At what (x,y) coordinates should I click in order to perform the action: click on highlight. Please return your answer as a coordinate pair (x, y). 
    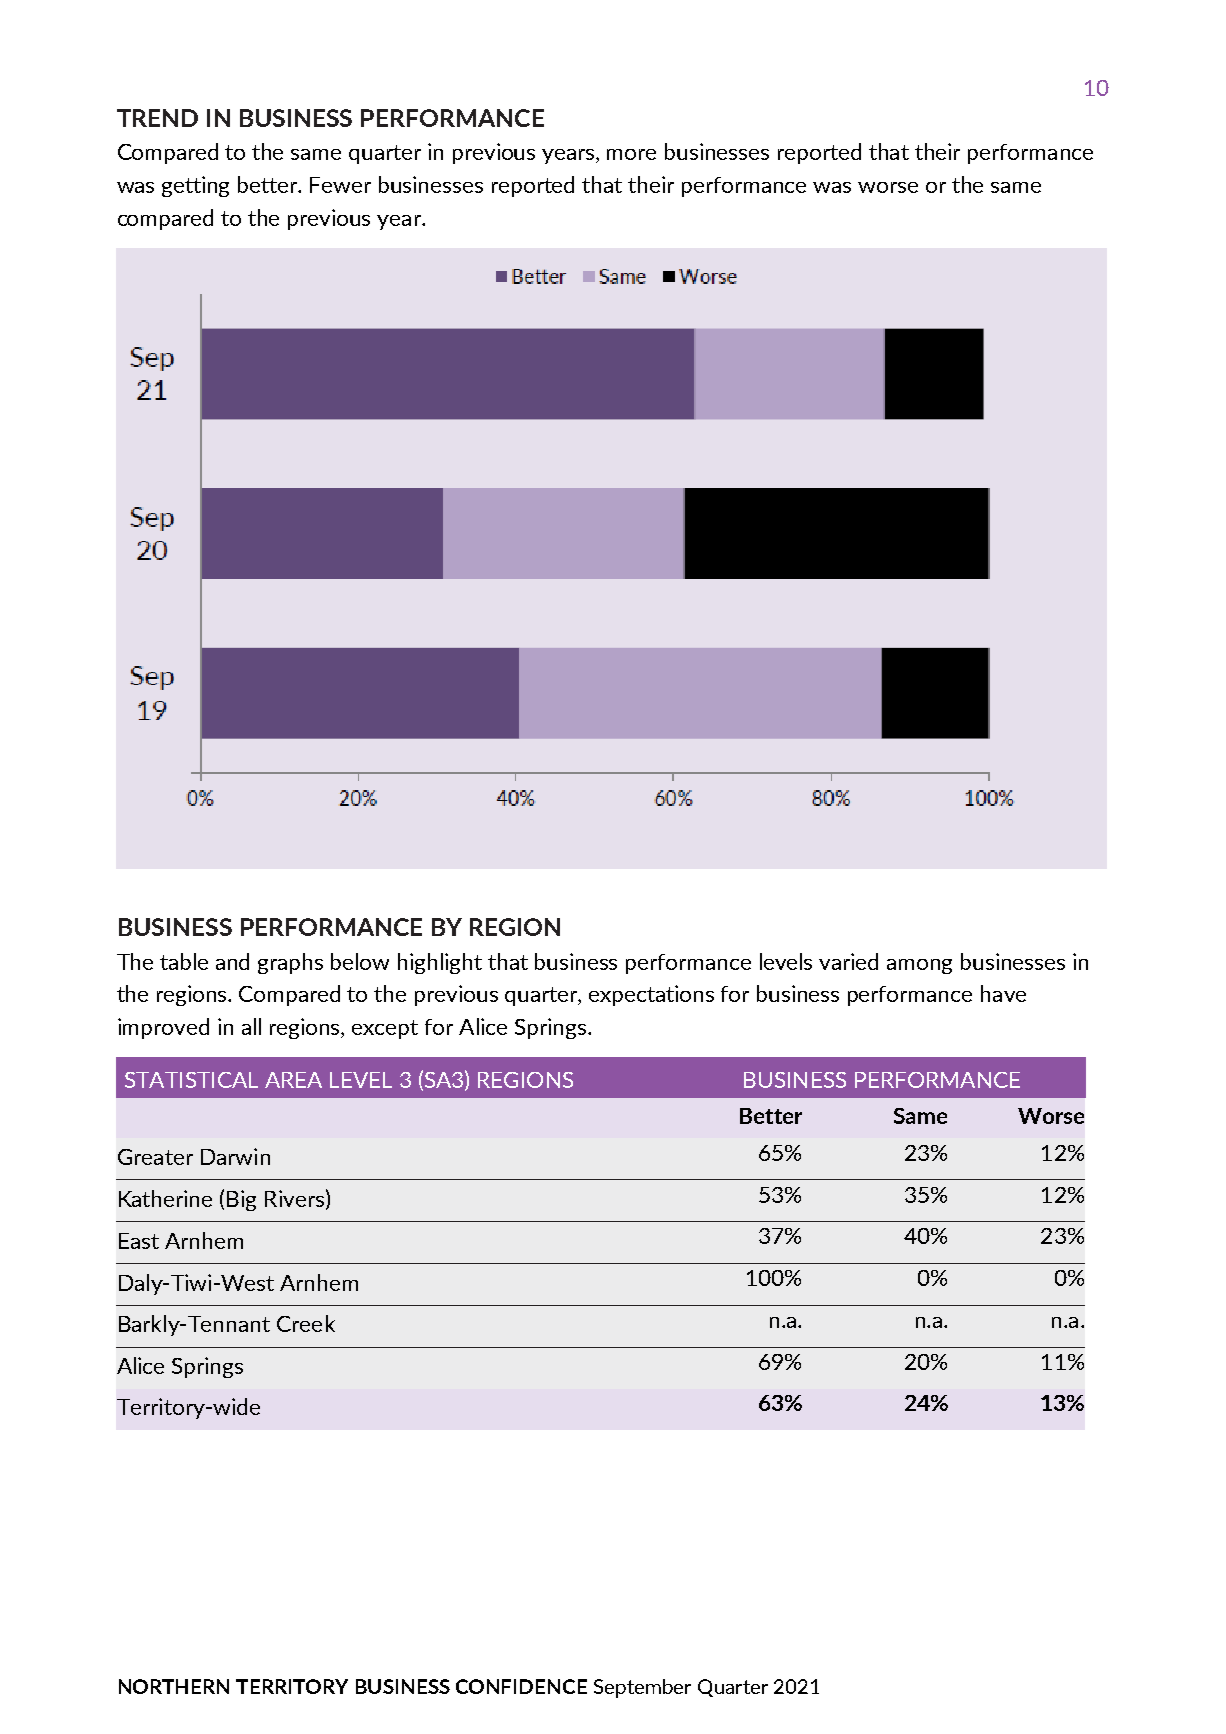
    Looking at the image, I should click on (440, 963).
